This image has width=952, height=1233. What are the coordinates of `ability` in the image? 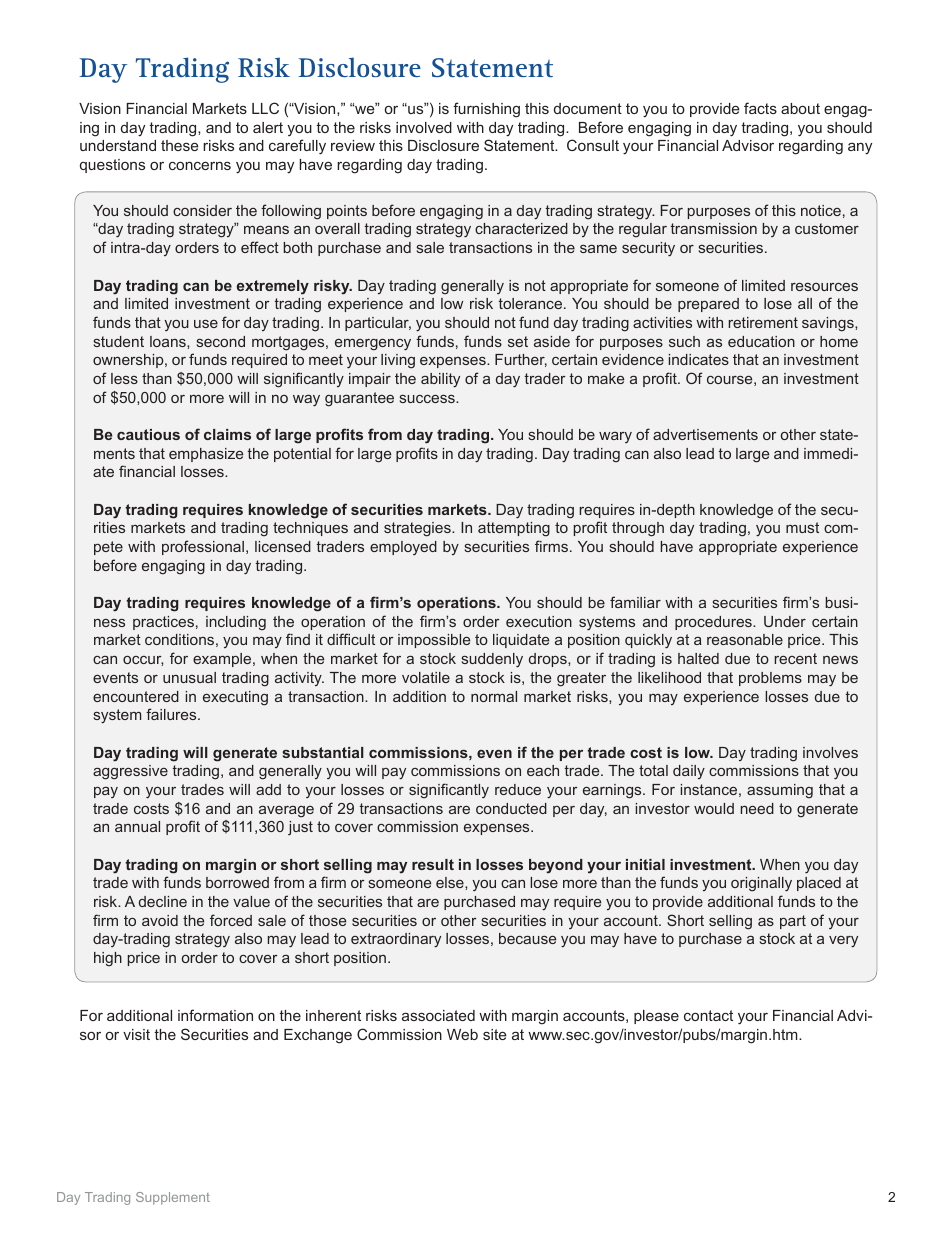 It's located at (440, 380).
